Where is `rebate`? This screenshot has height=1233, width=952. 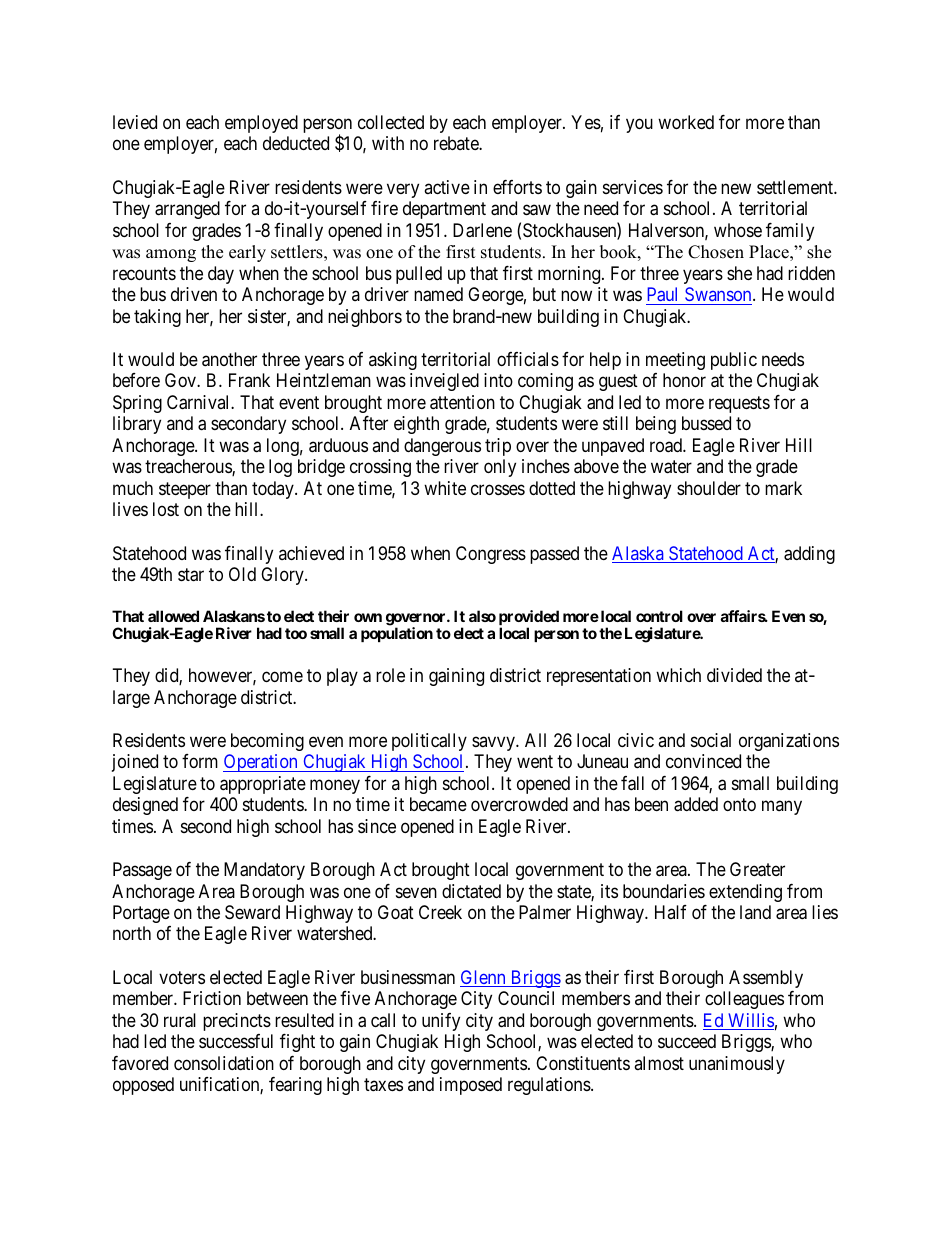 rebate is located at coordinates (457, 143).
